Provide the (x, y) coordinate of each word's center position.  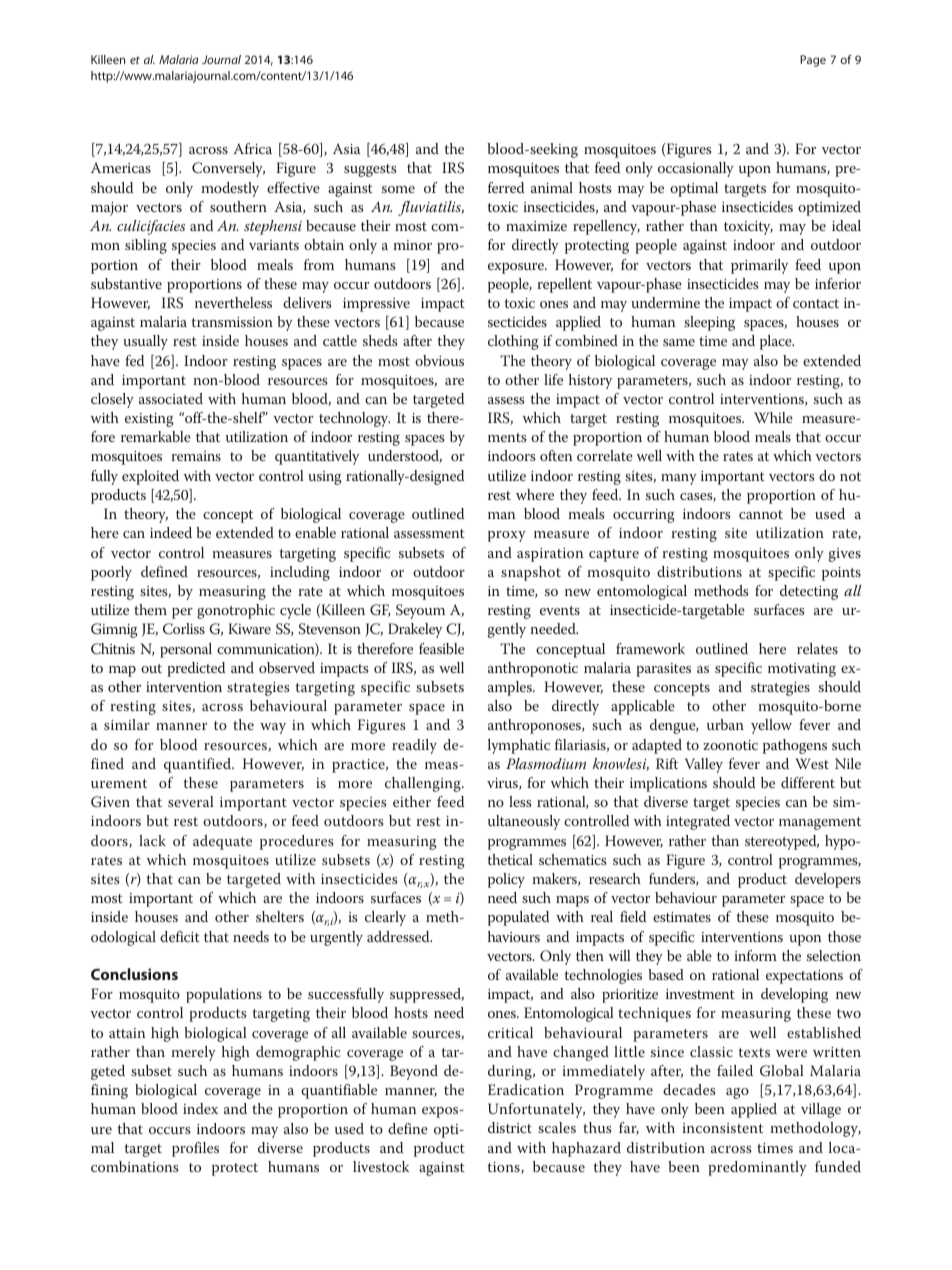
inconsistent (722, 1128)
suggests (370, 170)
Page (813, 61)
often (556, 455)
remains (196, 456)
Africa (252, 148)
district (510, 1127)
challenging (424, 784)
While (773, 417)
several (191, 801)
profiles (195, 1149)
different (808, 782)
